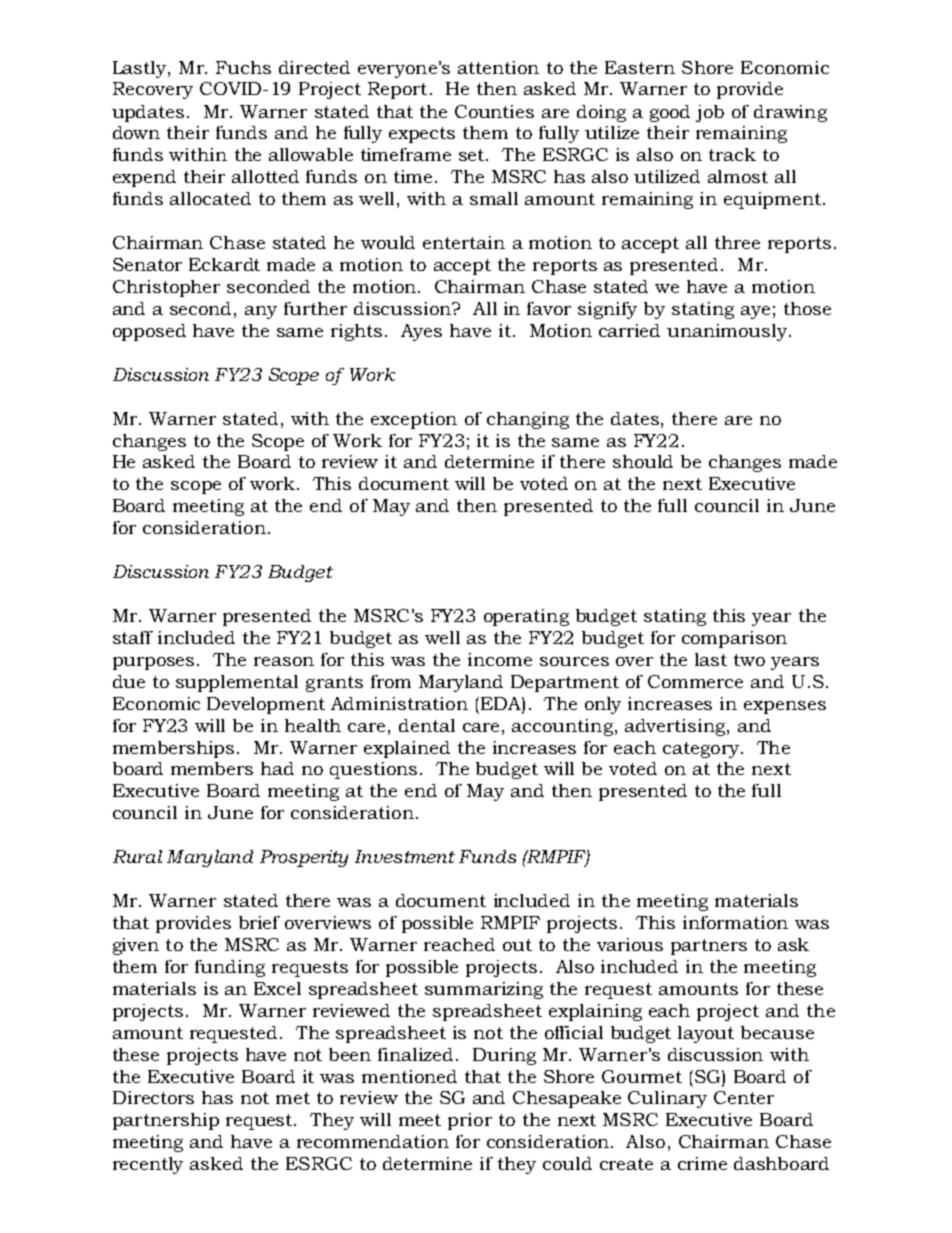 The image size is (952, 1233). I want to click on operating, so click(526, 617).
